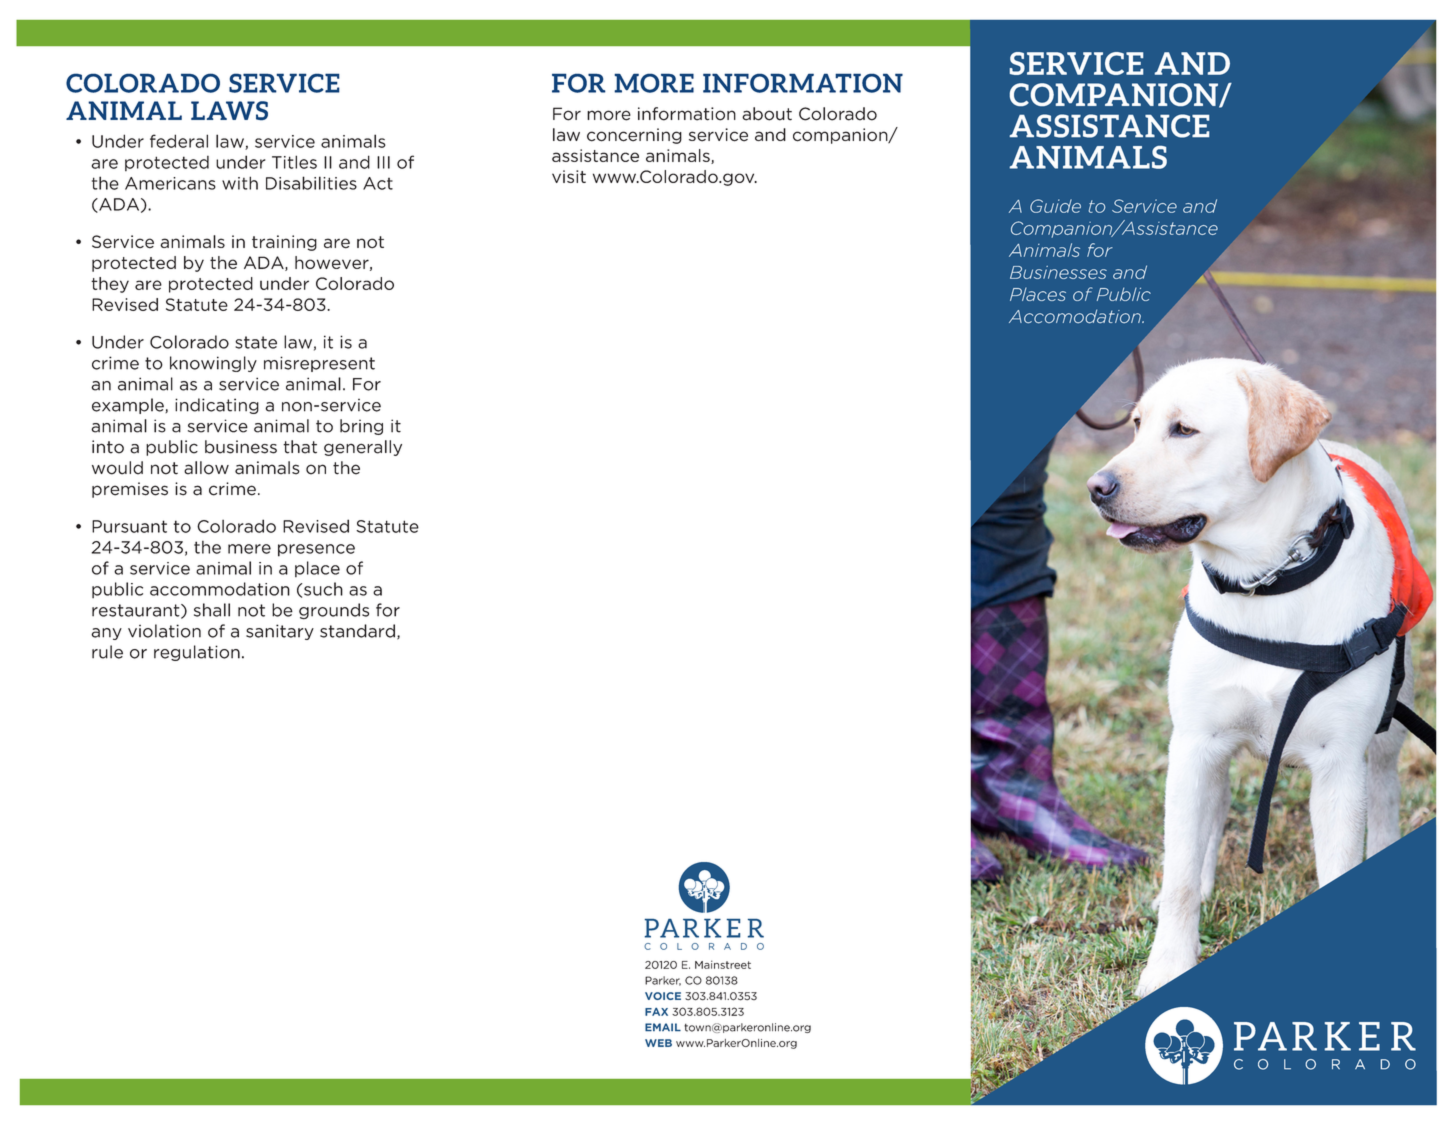 Image resolution: width=1456 pixels, height=1125 pixels. What do you see at coordinates (1055, 206) in the screenshot?
I see `Guide` at bounding box center [1055, 206].
